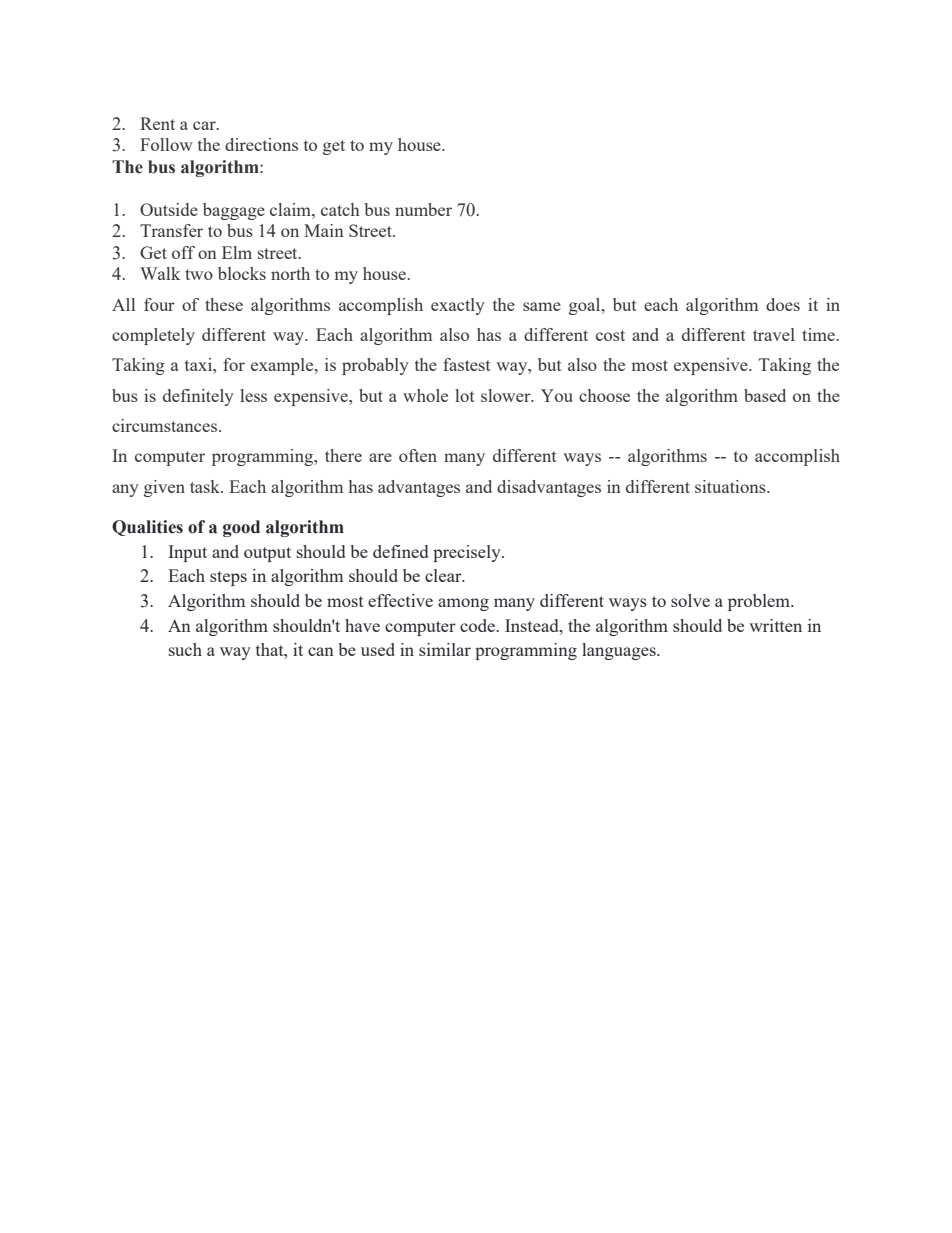 The image size is (952, 1233). What do you see at coordinates (468, 553) in the screenshot?
I see `precisely` at bounding box center [468, 553].
